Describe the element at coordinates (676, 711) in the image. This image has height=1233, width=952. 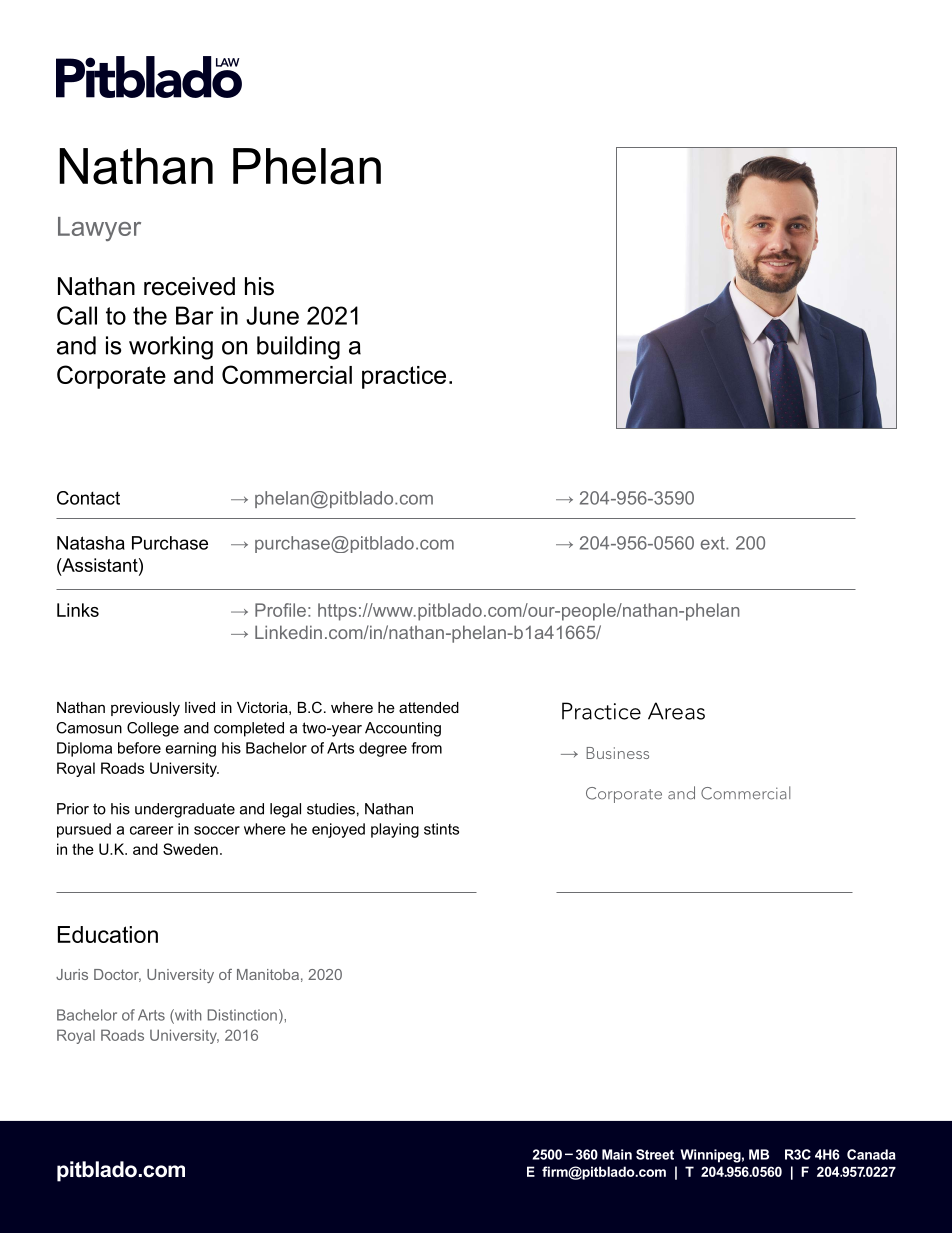
I see `Areas` at that location.
